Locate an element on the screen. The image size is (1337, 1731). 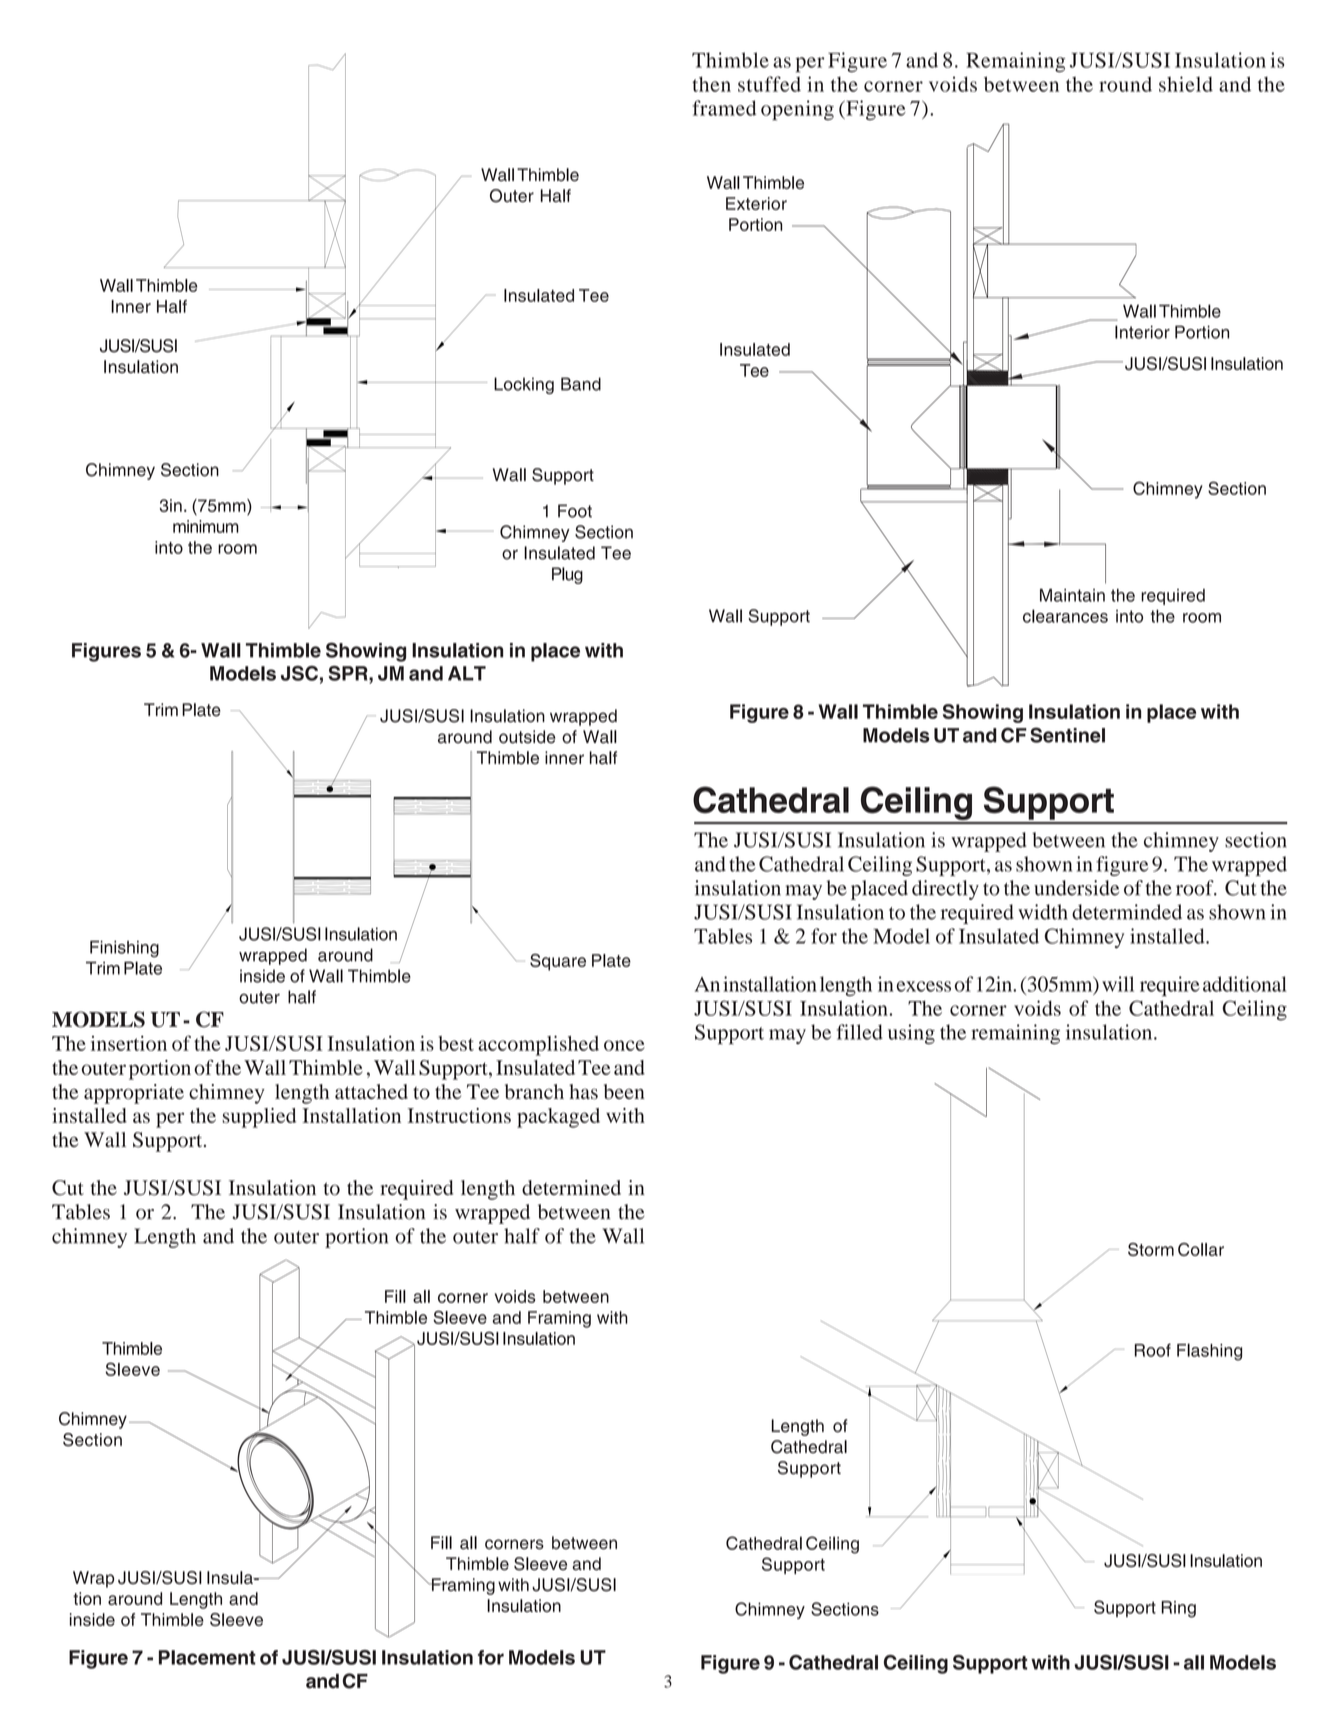
underside is located at coordinates (1076, 888).
